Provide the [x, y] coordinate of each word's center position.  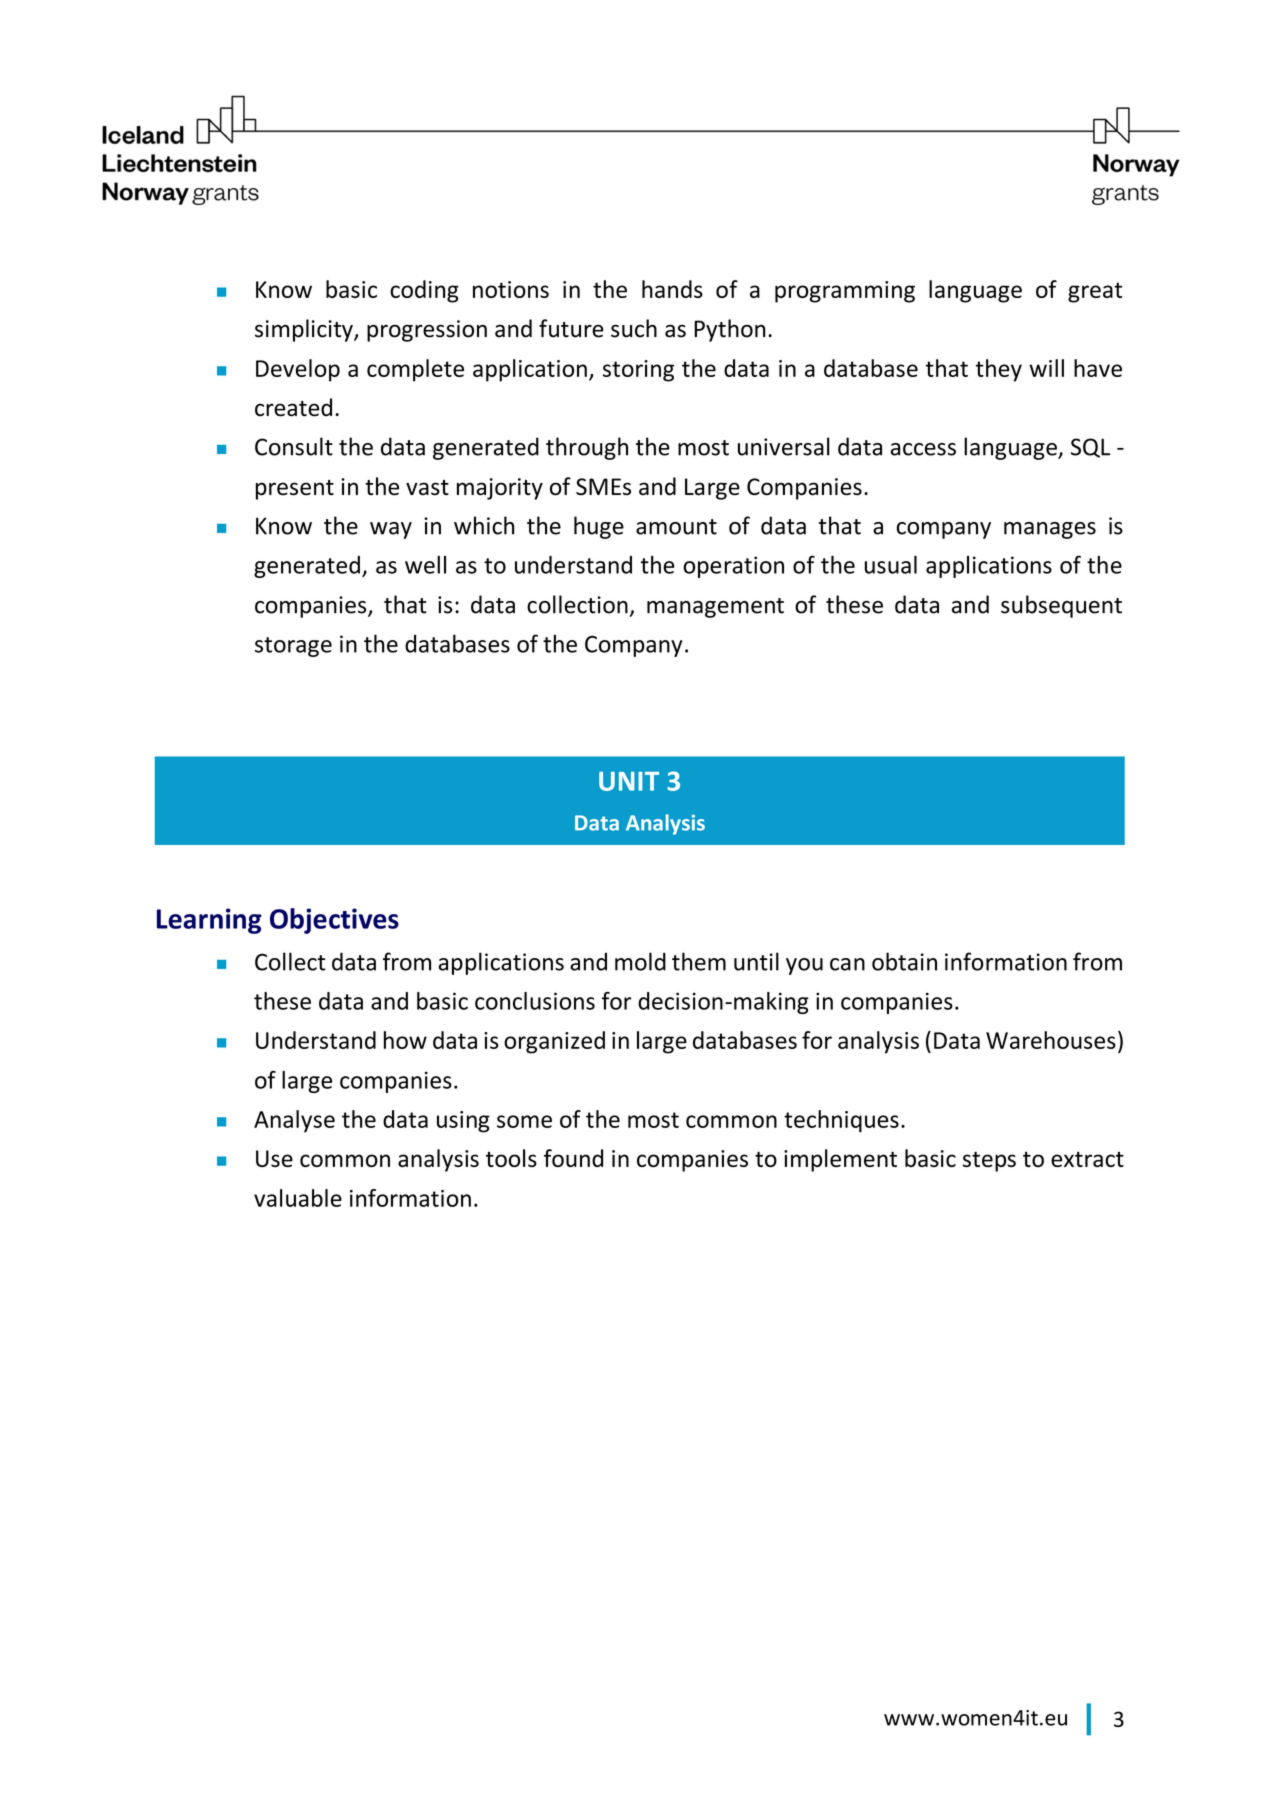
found [573, 1158]
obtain [904, 961]
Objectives [334, 921]
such [634, 328]
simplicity [305, 330]
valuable [298, 1198]
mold [640, 961]
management [715, 608]
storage [293, 647]
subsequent [1061, 606]
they [999, 370]
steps [989, 1161]
